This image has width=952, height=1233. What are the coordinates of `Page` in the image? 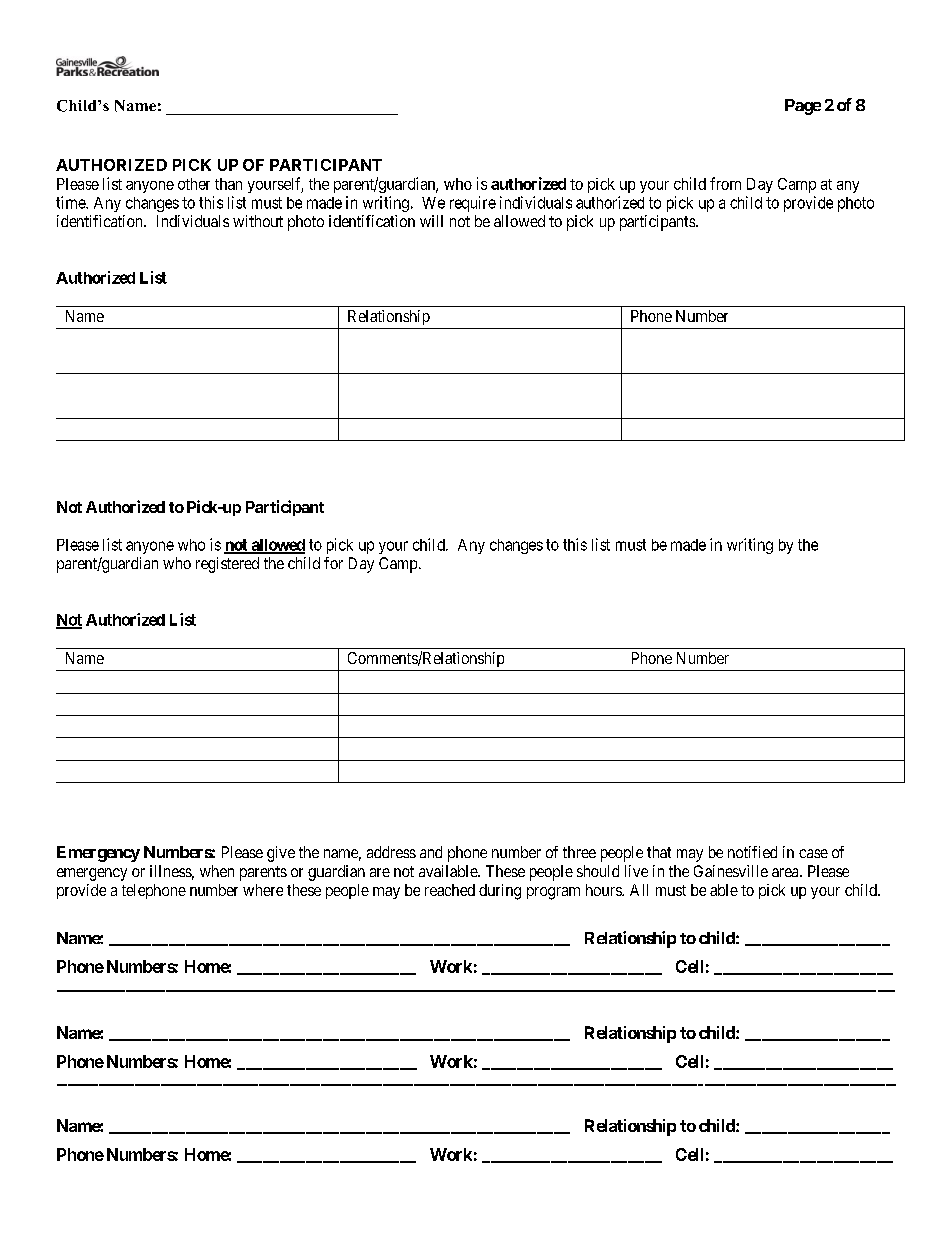 It's located at (803, 107).
